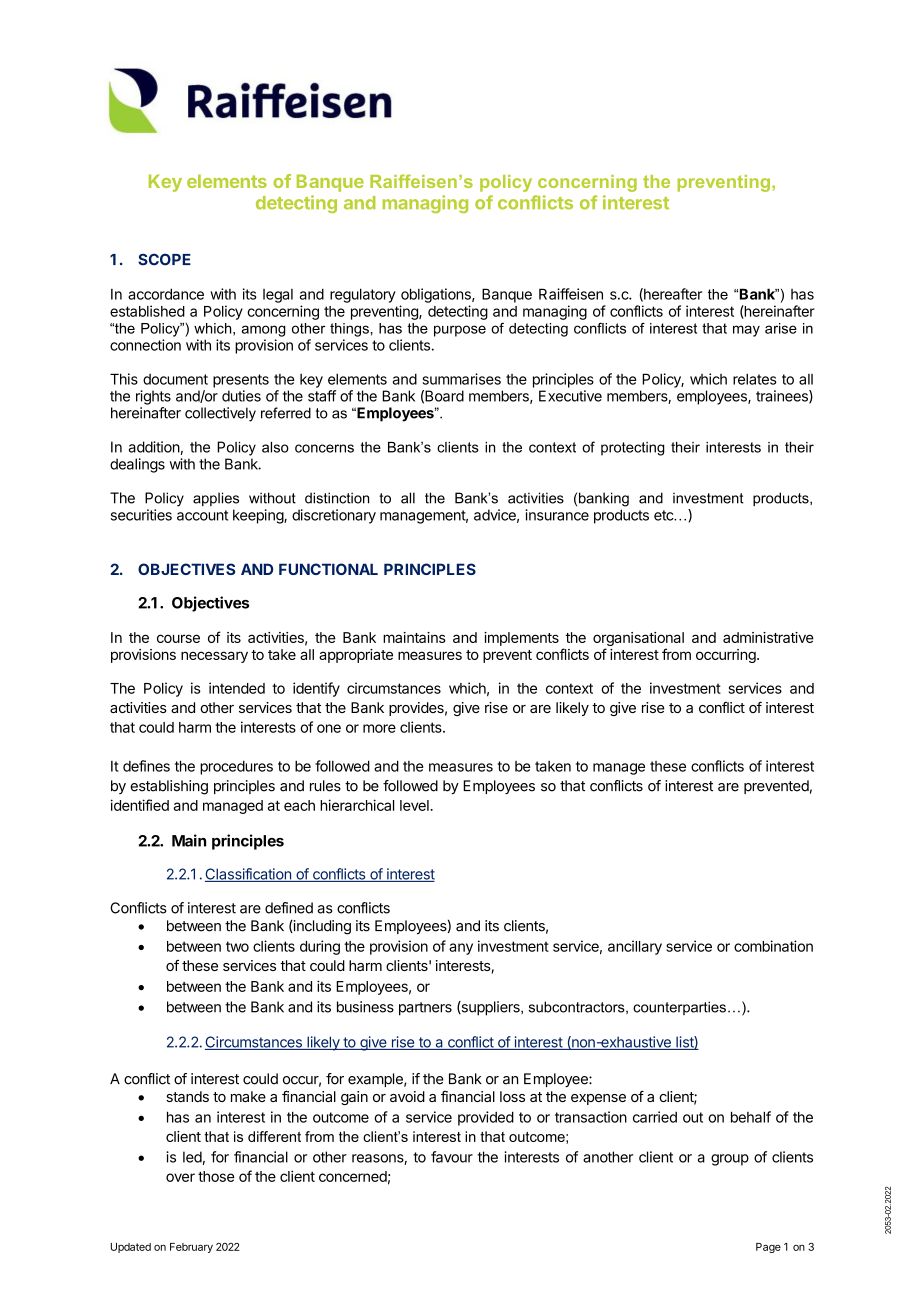 Image resolution: width=924 pixels, height=1308 pixels. Describe the element at coordinates (664, 515) in the screenshot. I see `etc` at that location.
